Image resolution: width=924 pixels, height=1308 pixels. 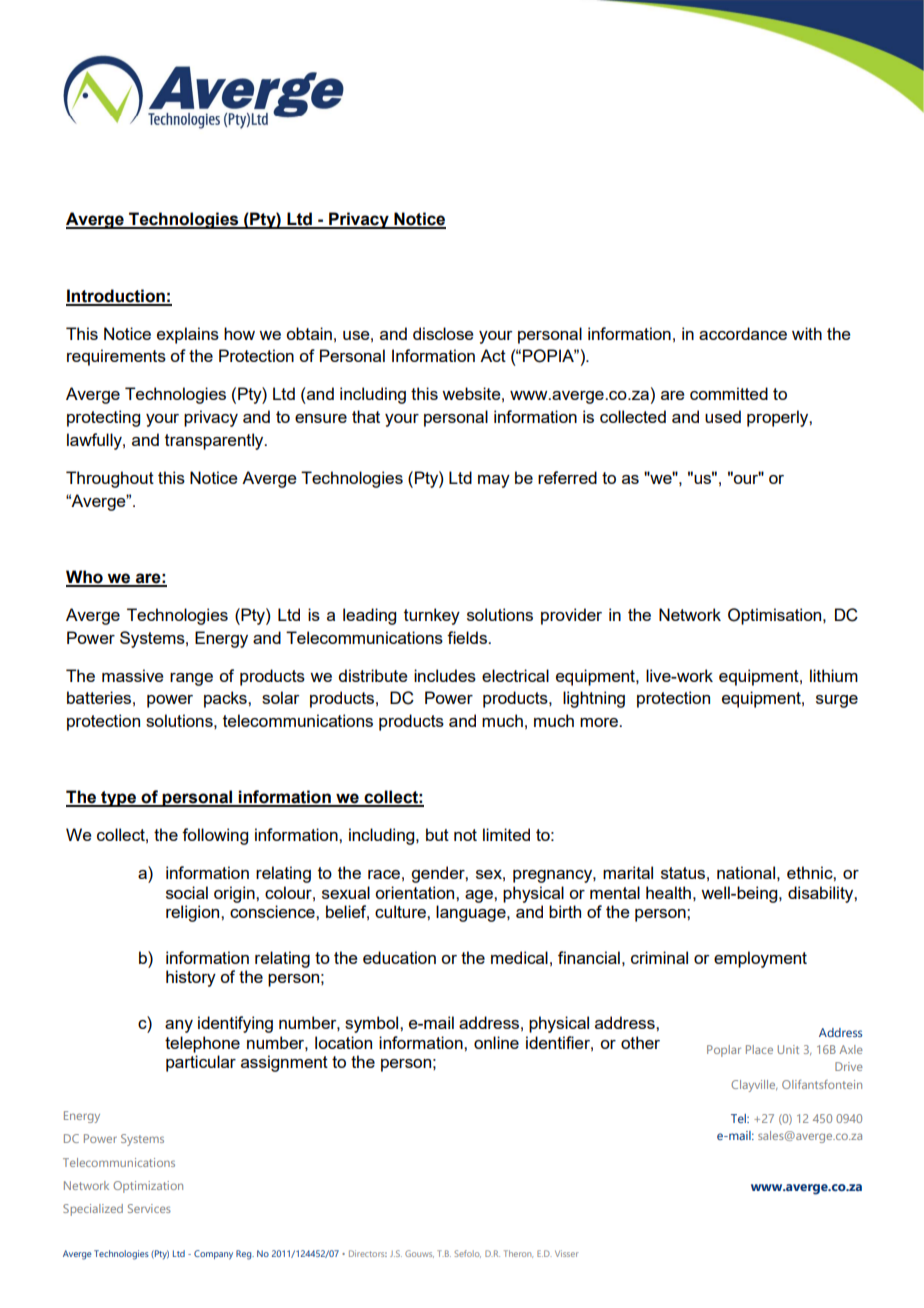 What do you see at coordinates (518, 1254) in the screenshot?
I see `Theron` at bounding box center [518, 1254].
